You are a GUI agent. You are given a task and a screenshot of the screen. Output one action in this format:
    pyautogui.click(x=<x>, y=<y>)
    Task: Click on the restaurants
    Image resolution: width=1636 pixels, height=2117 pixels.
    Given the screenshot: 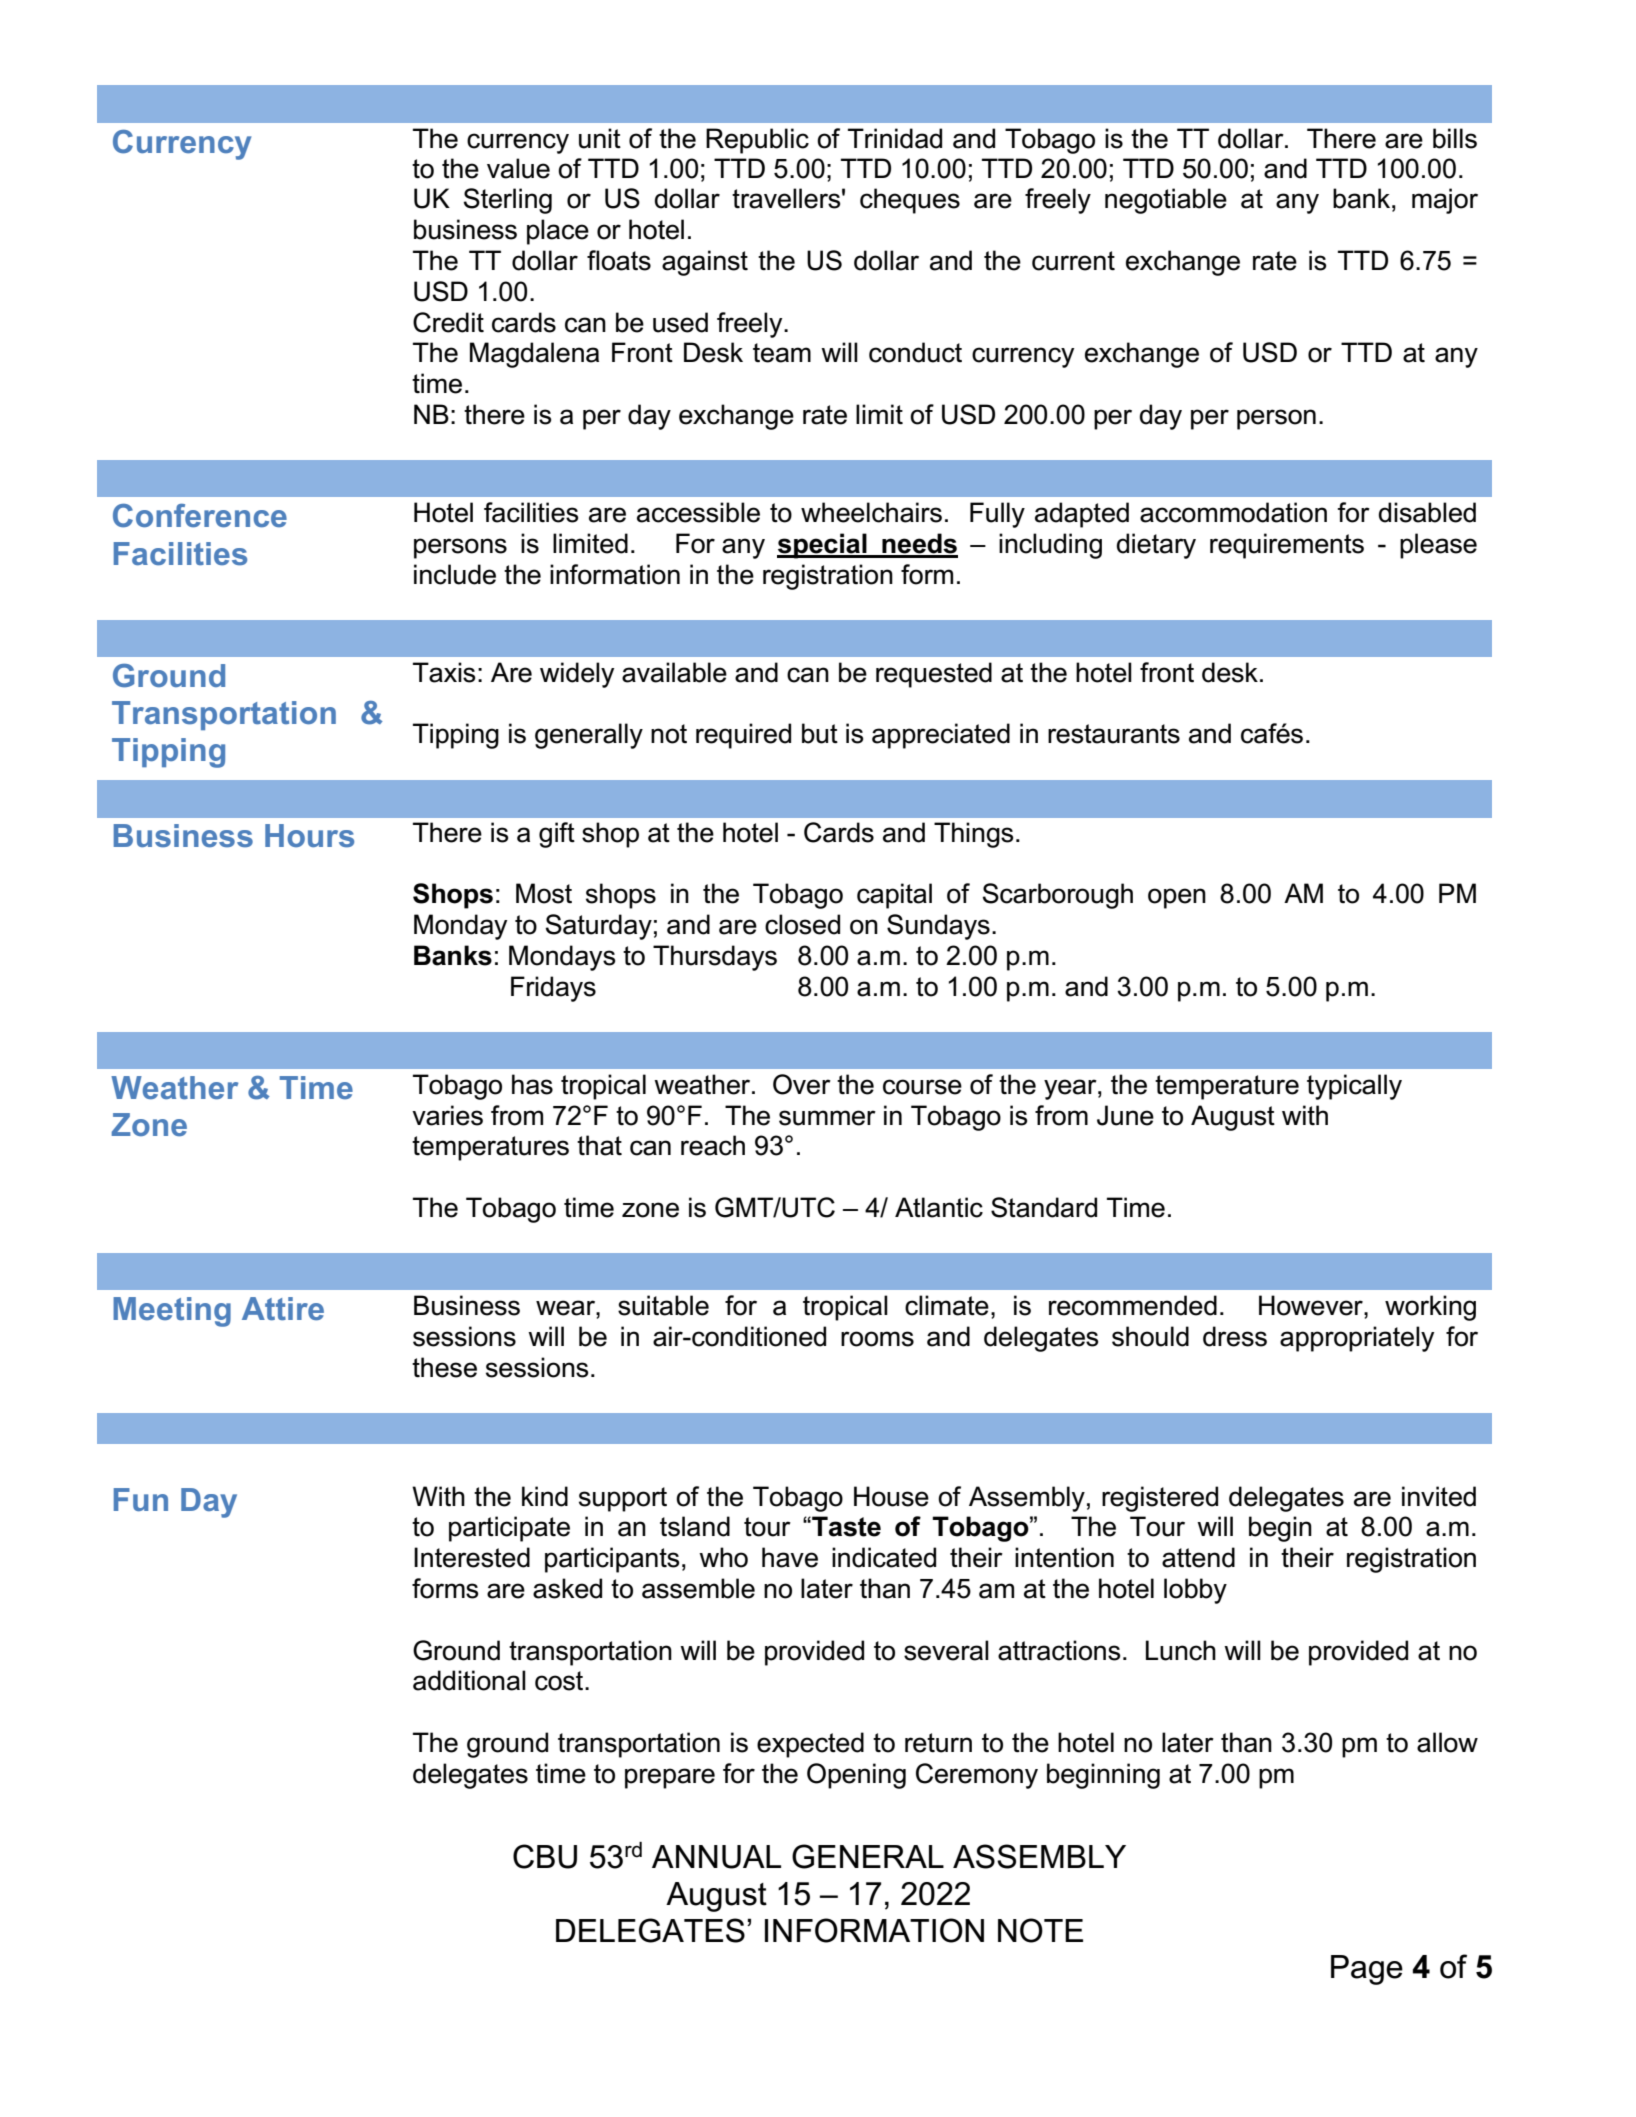 What is the action you would take?
    pyautogui.click(x=1114, y=734)
